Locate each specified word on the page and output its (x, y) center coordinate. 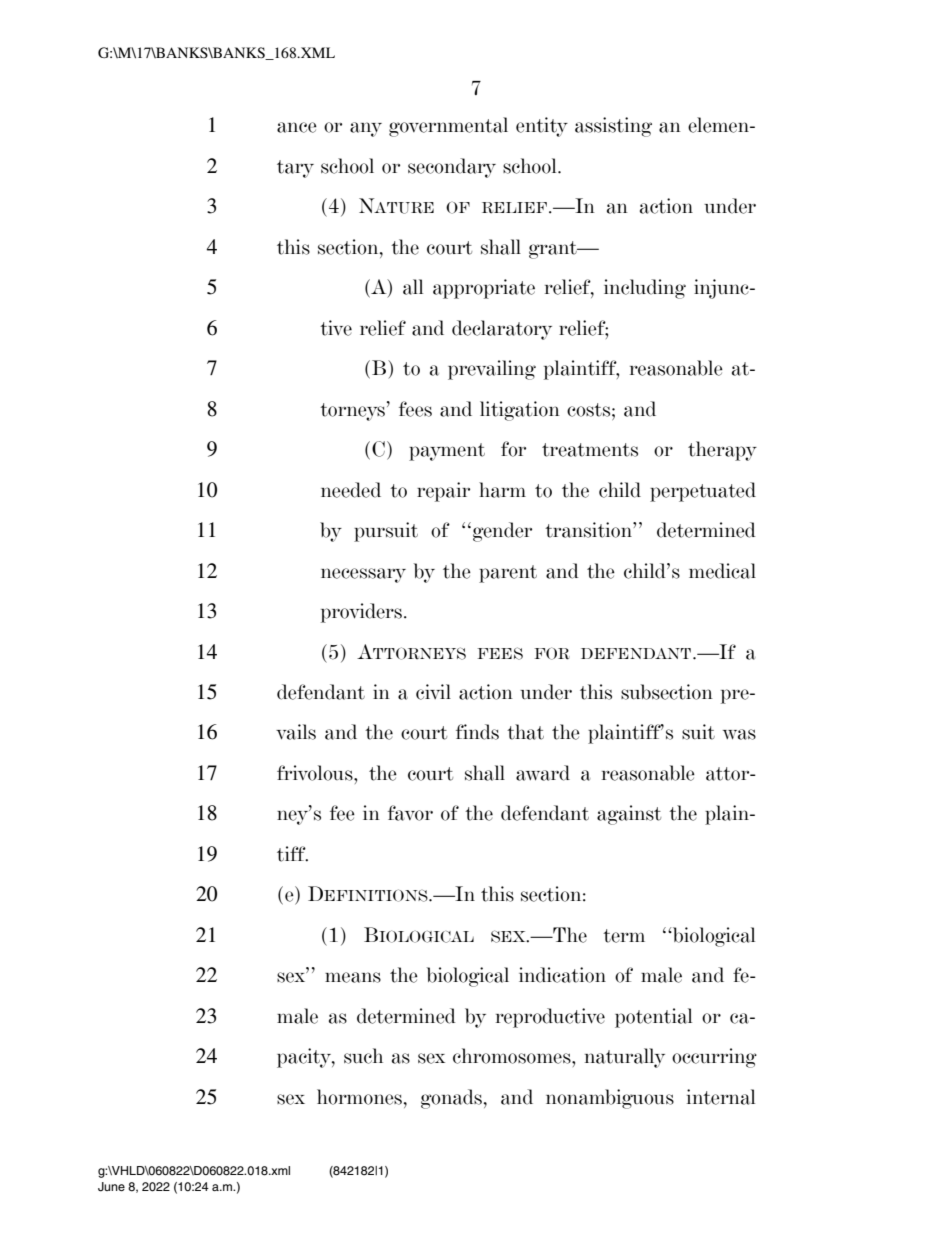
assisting (613, 127)
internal (721, 1097)
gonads (451, 1099)
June (111, 1187)
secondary (452, 168)
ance (297, 127)
